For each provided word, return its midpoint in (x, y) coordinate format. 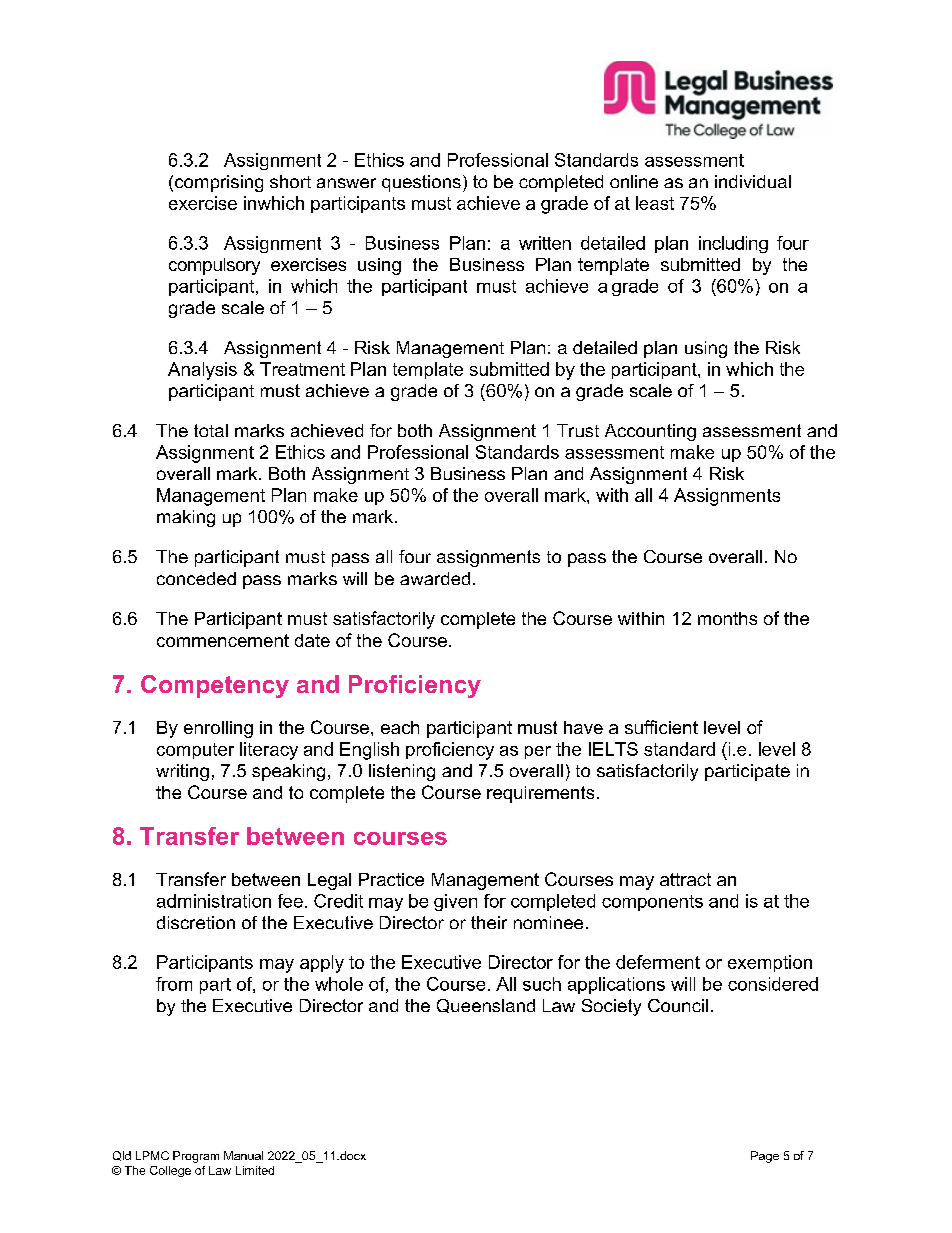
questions (421, 183)
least (655, 203)
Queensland (486, 1006)
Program (196, 1157)
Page (765, 1157)
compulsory (214, 266)
